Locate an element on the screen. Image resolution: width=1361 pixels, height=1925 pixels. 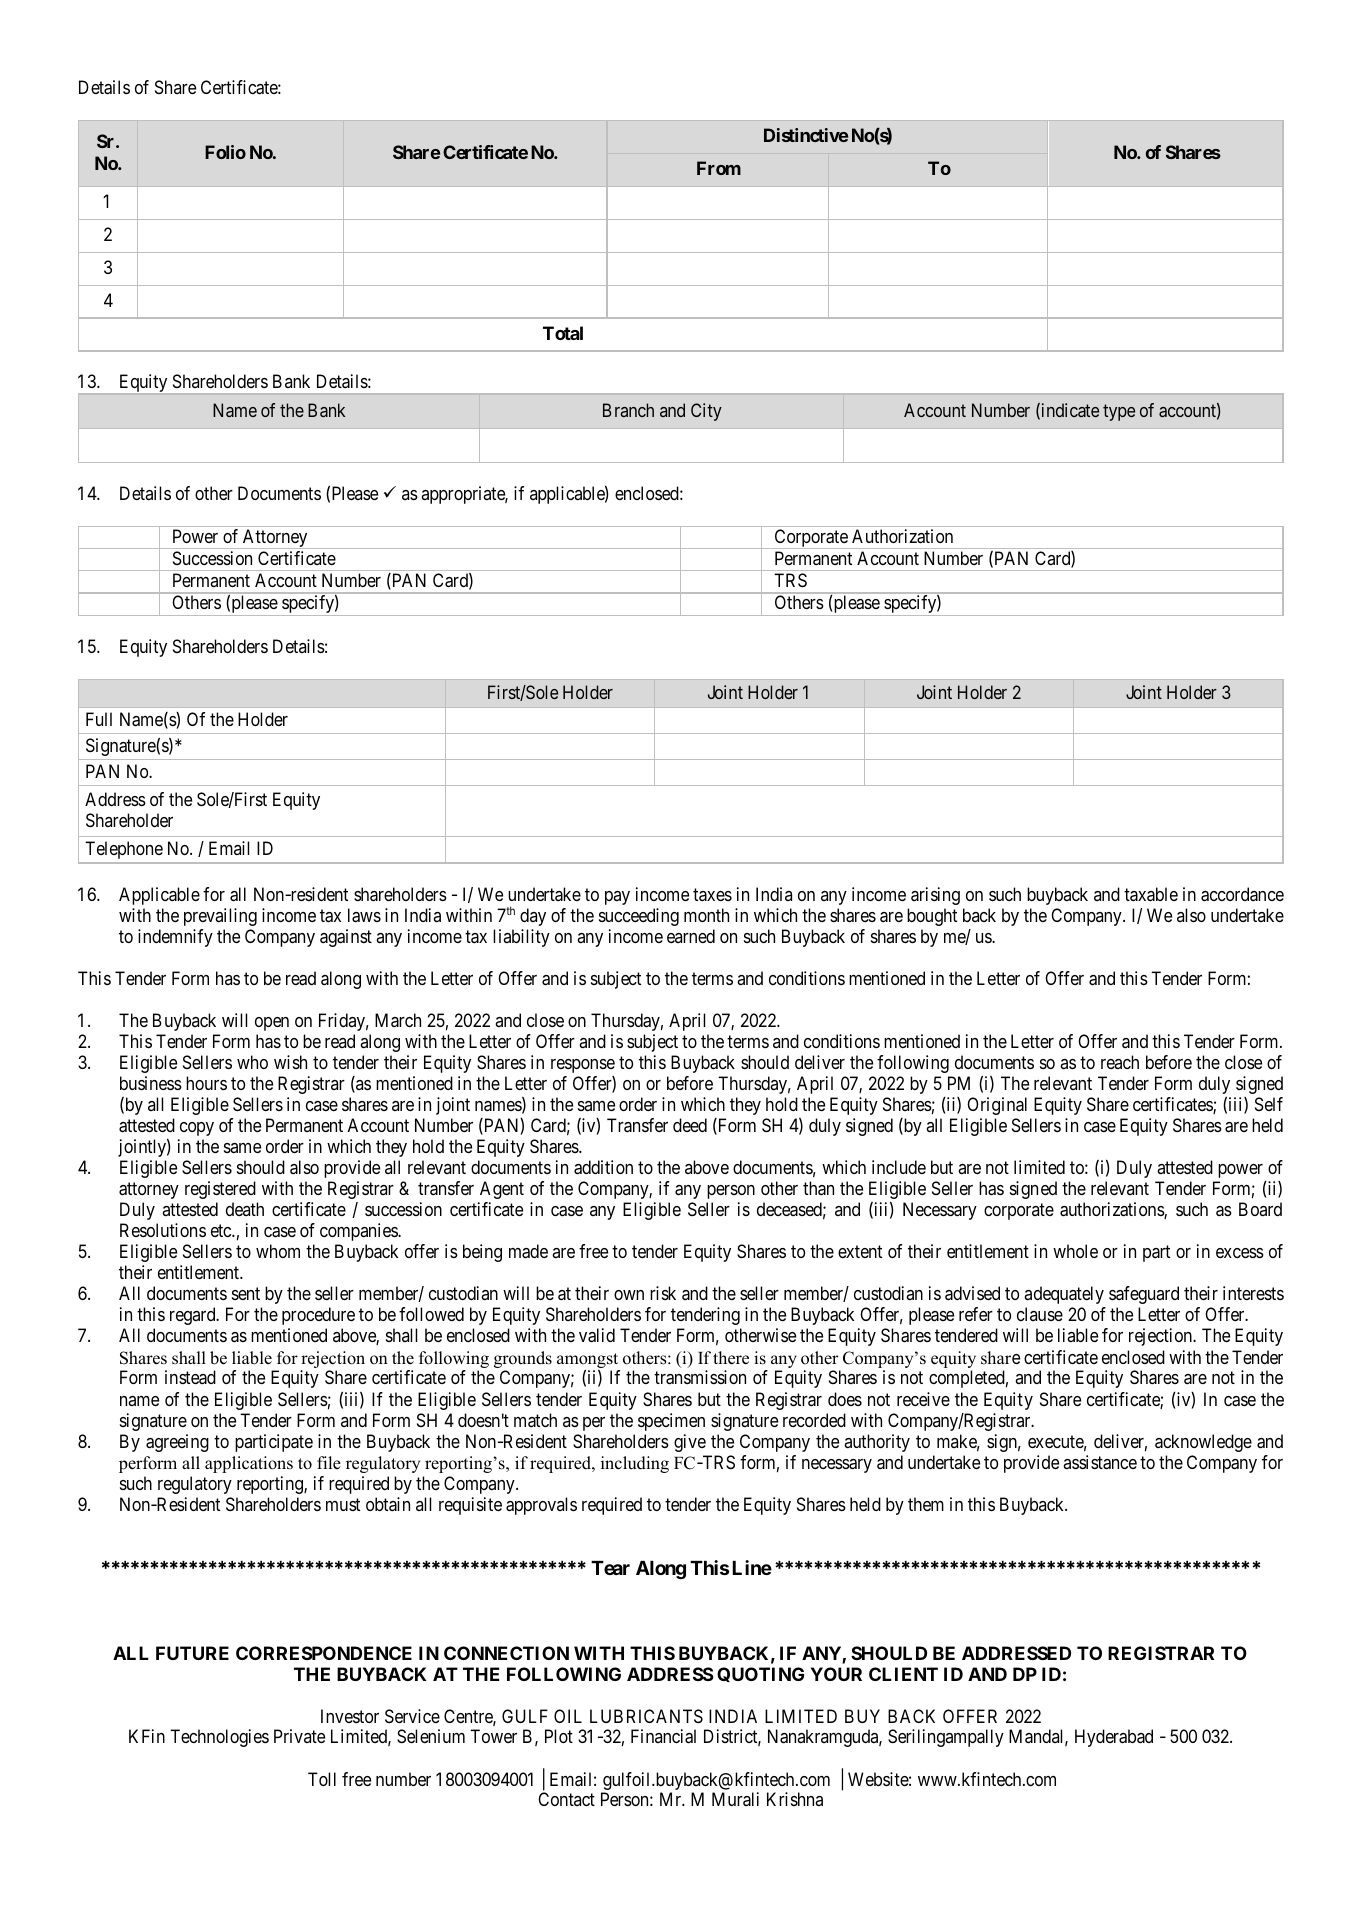
From is located at coordinates (719, 168).
